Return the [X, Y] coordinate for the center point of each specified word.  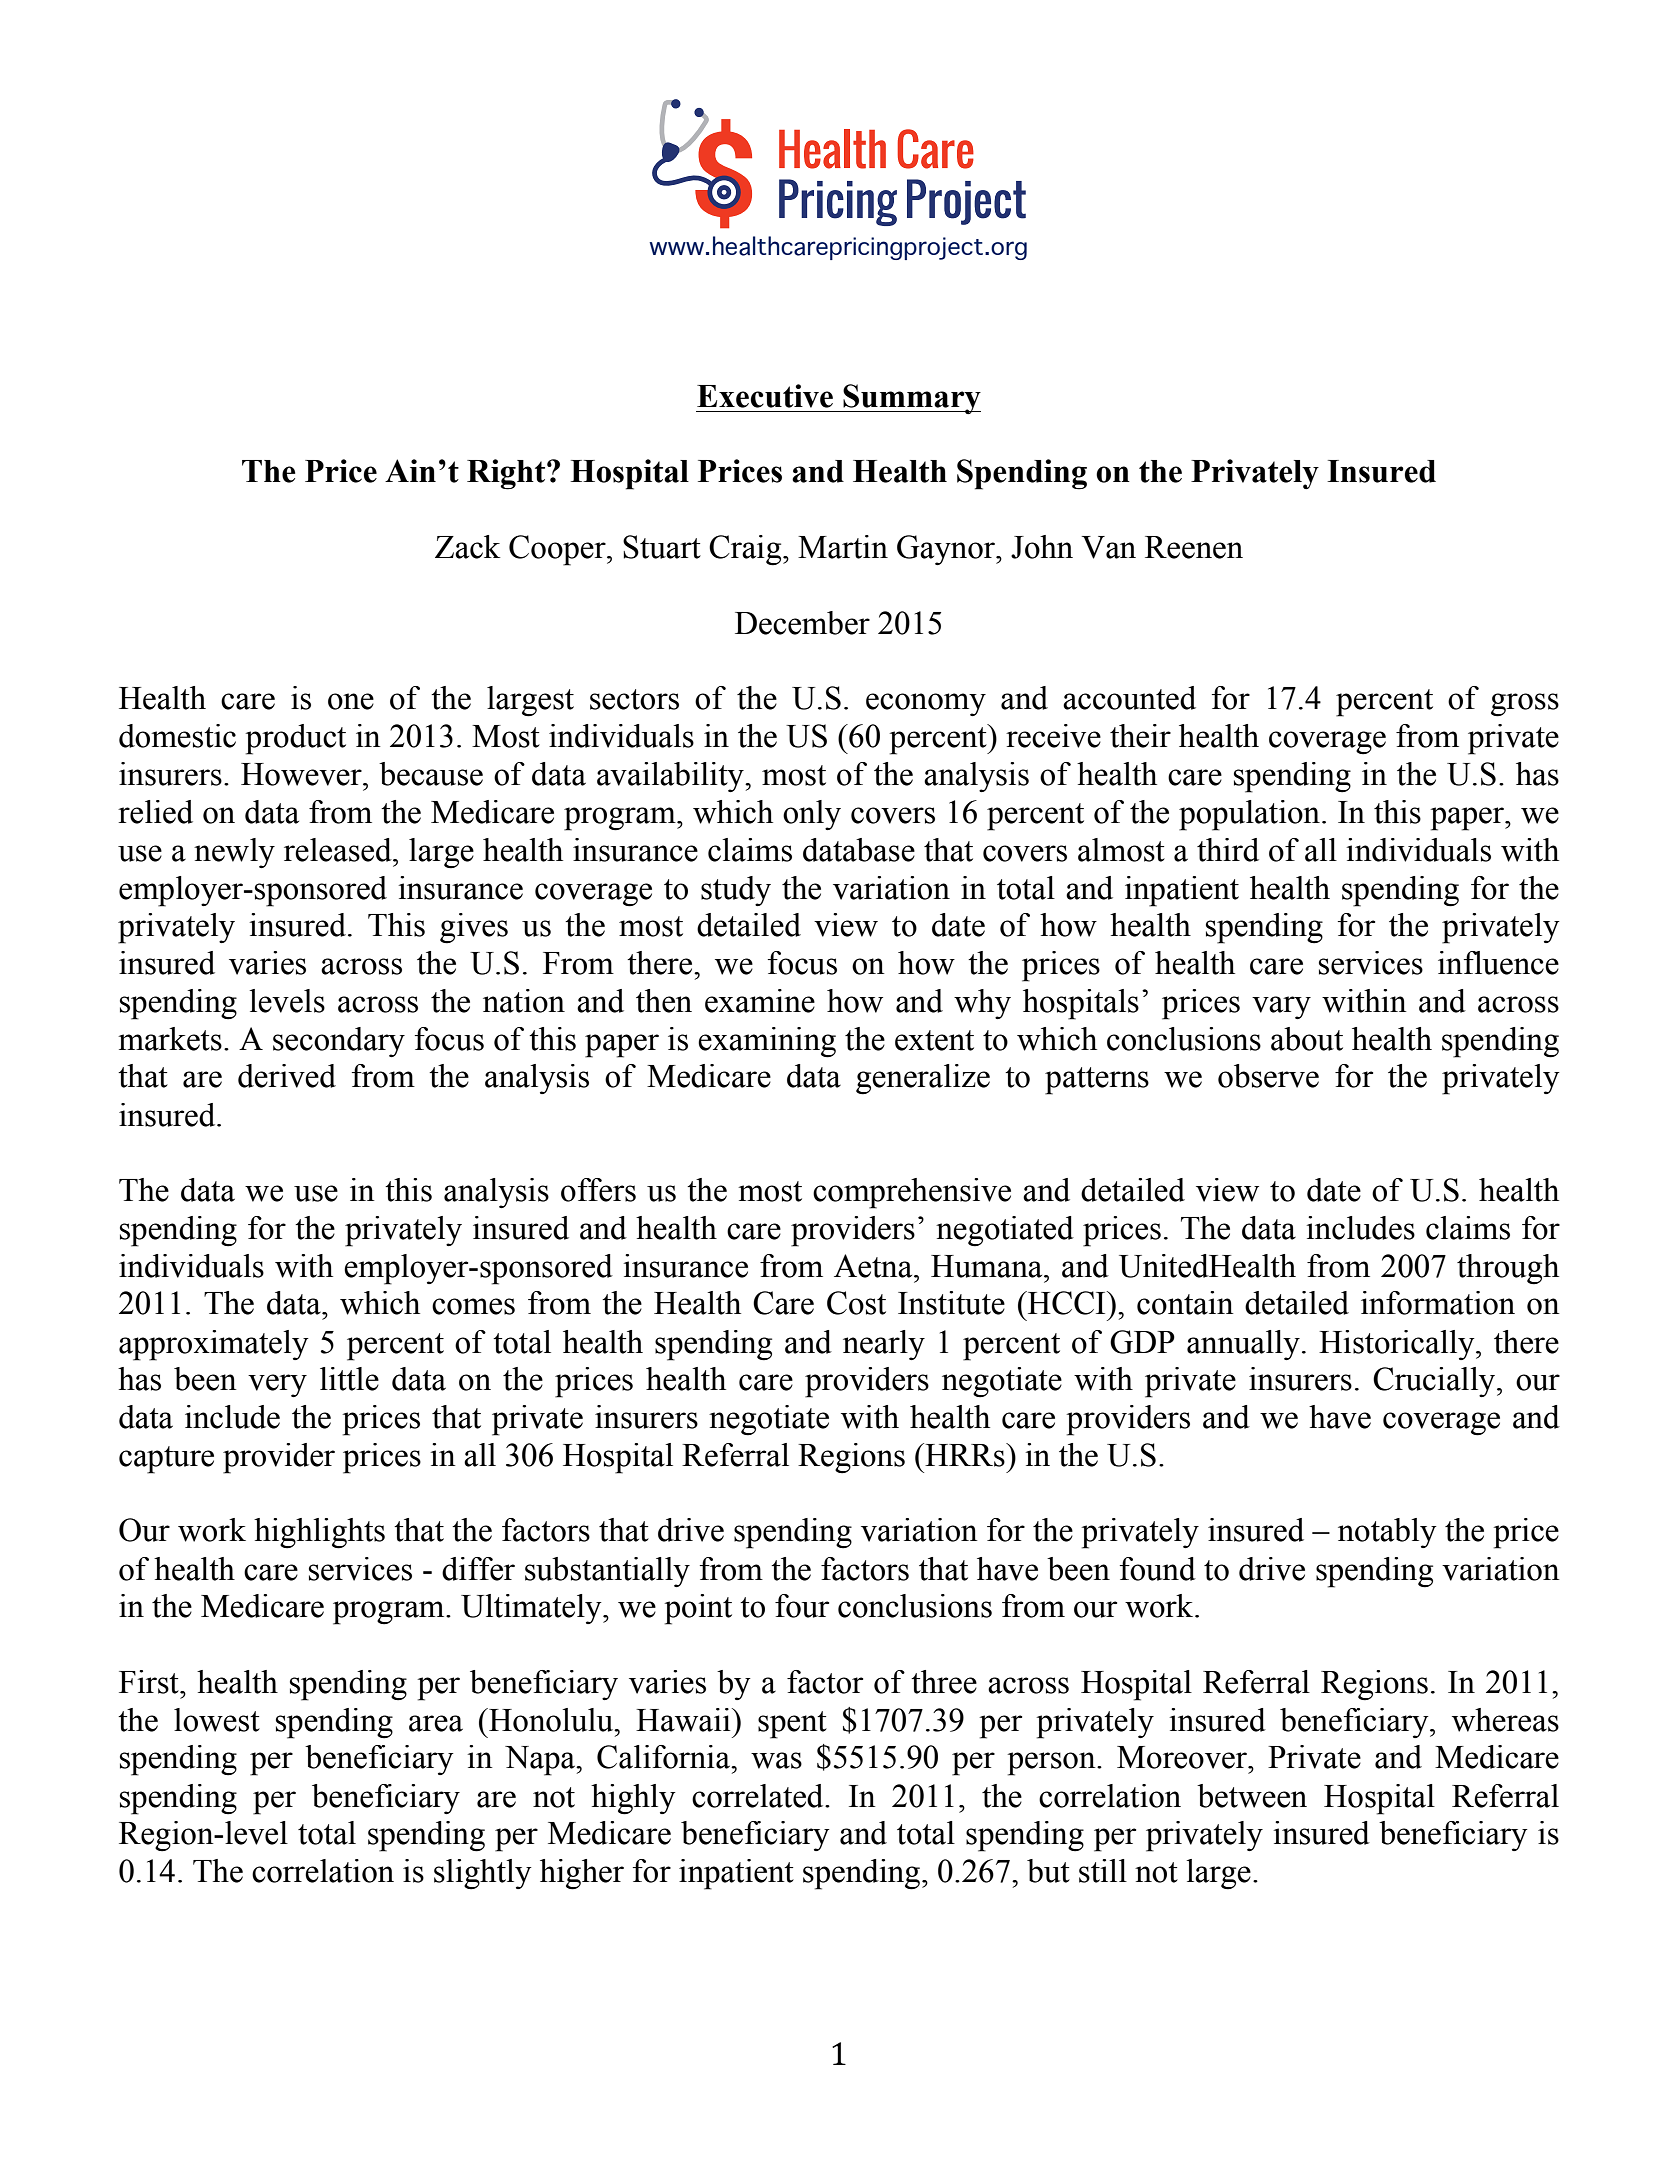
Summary [911, 399]
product [295, 739]
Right [507, 474]
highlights [319, 1533]
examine [760, 1001]
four [802, 1606]
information [1438, 1303]
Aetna [874, 1266]
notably [1387, 1533]
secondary [339, 1042]
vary [1281, 1007]
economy [926, 704]
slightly [483, 1874]
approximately [214, 1345]
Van [1108, 547]
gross [1525, 705]
